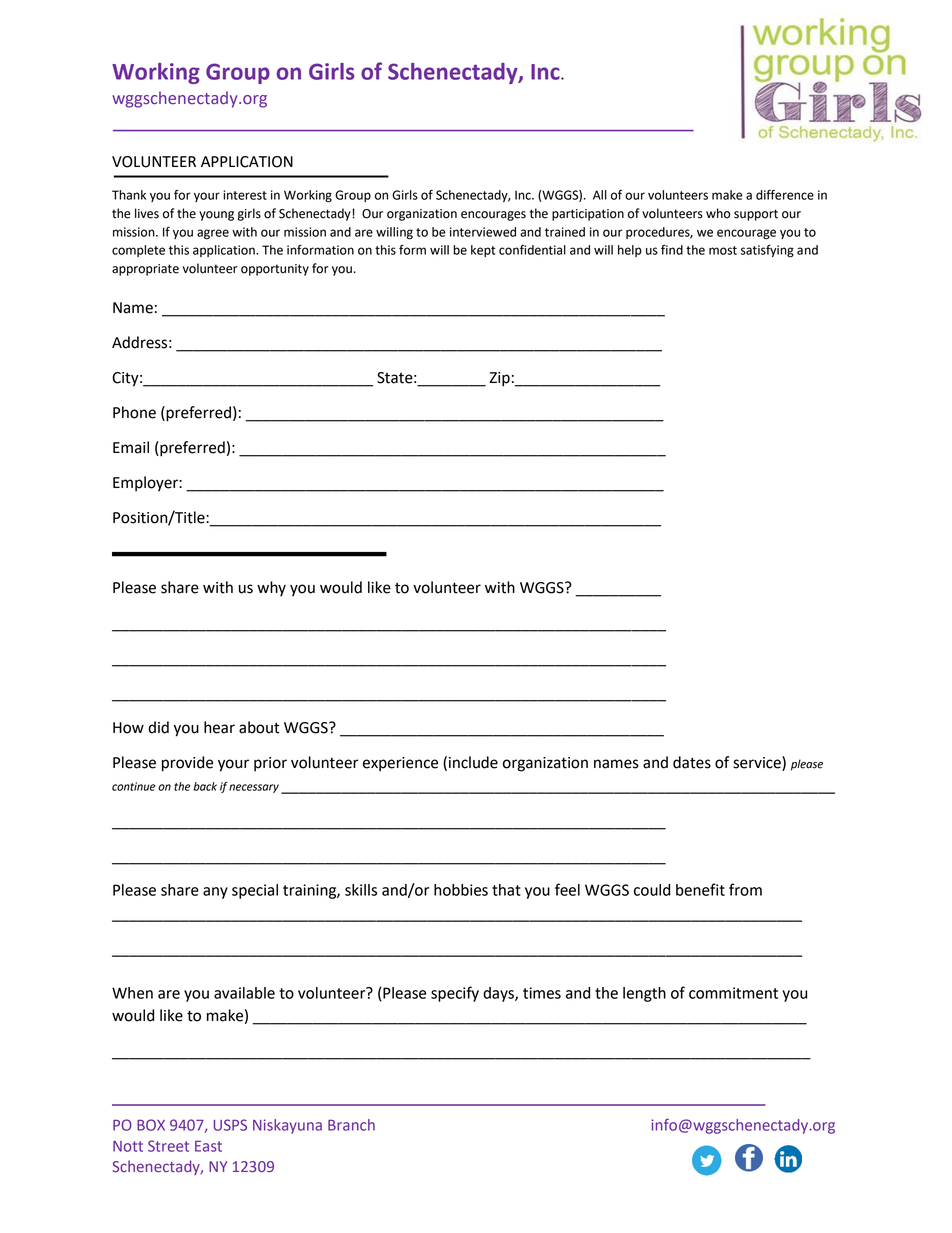 Image resolution: width=952 pixels, height=1233 pixels. I want to click on interviewed, so click(483, 232).
